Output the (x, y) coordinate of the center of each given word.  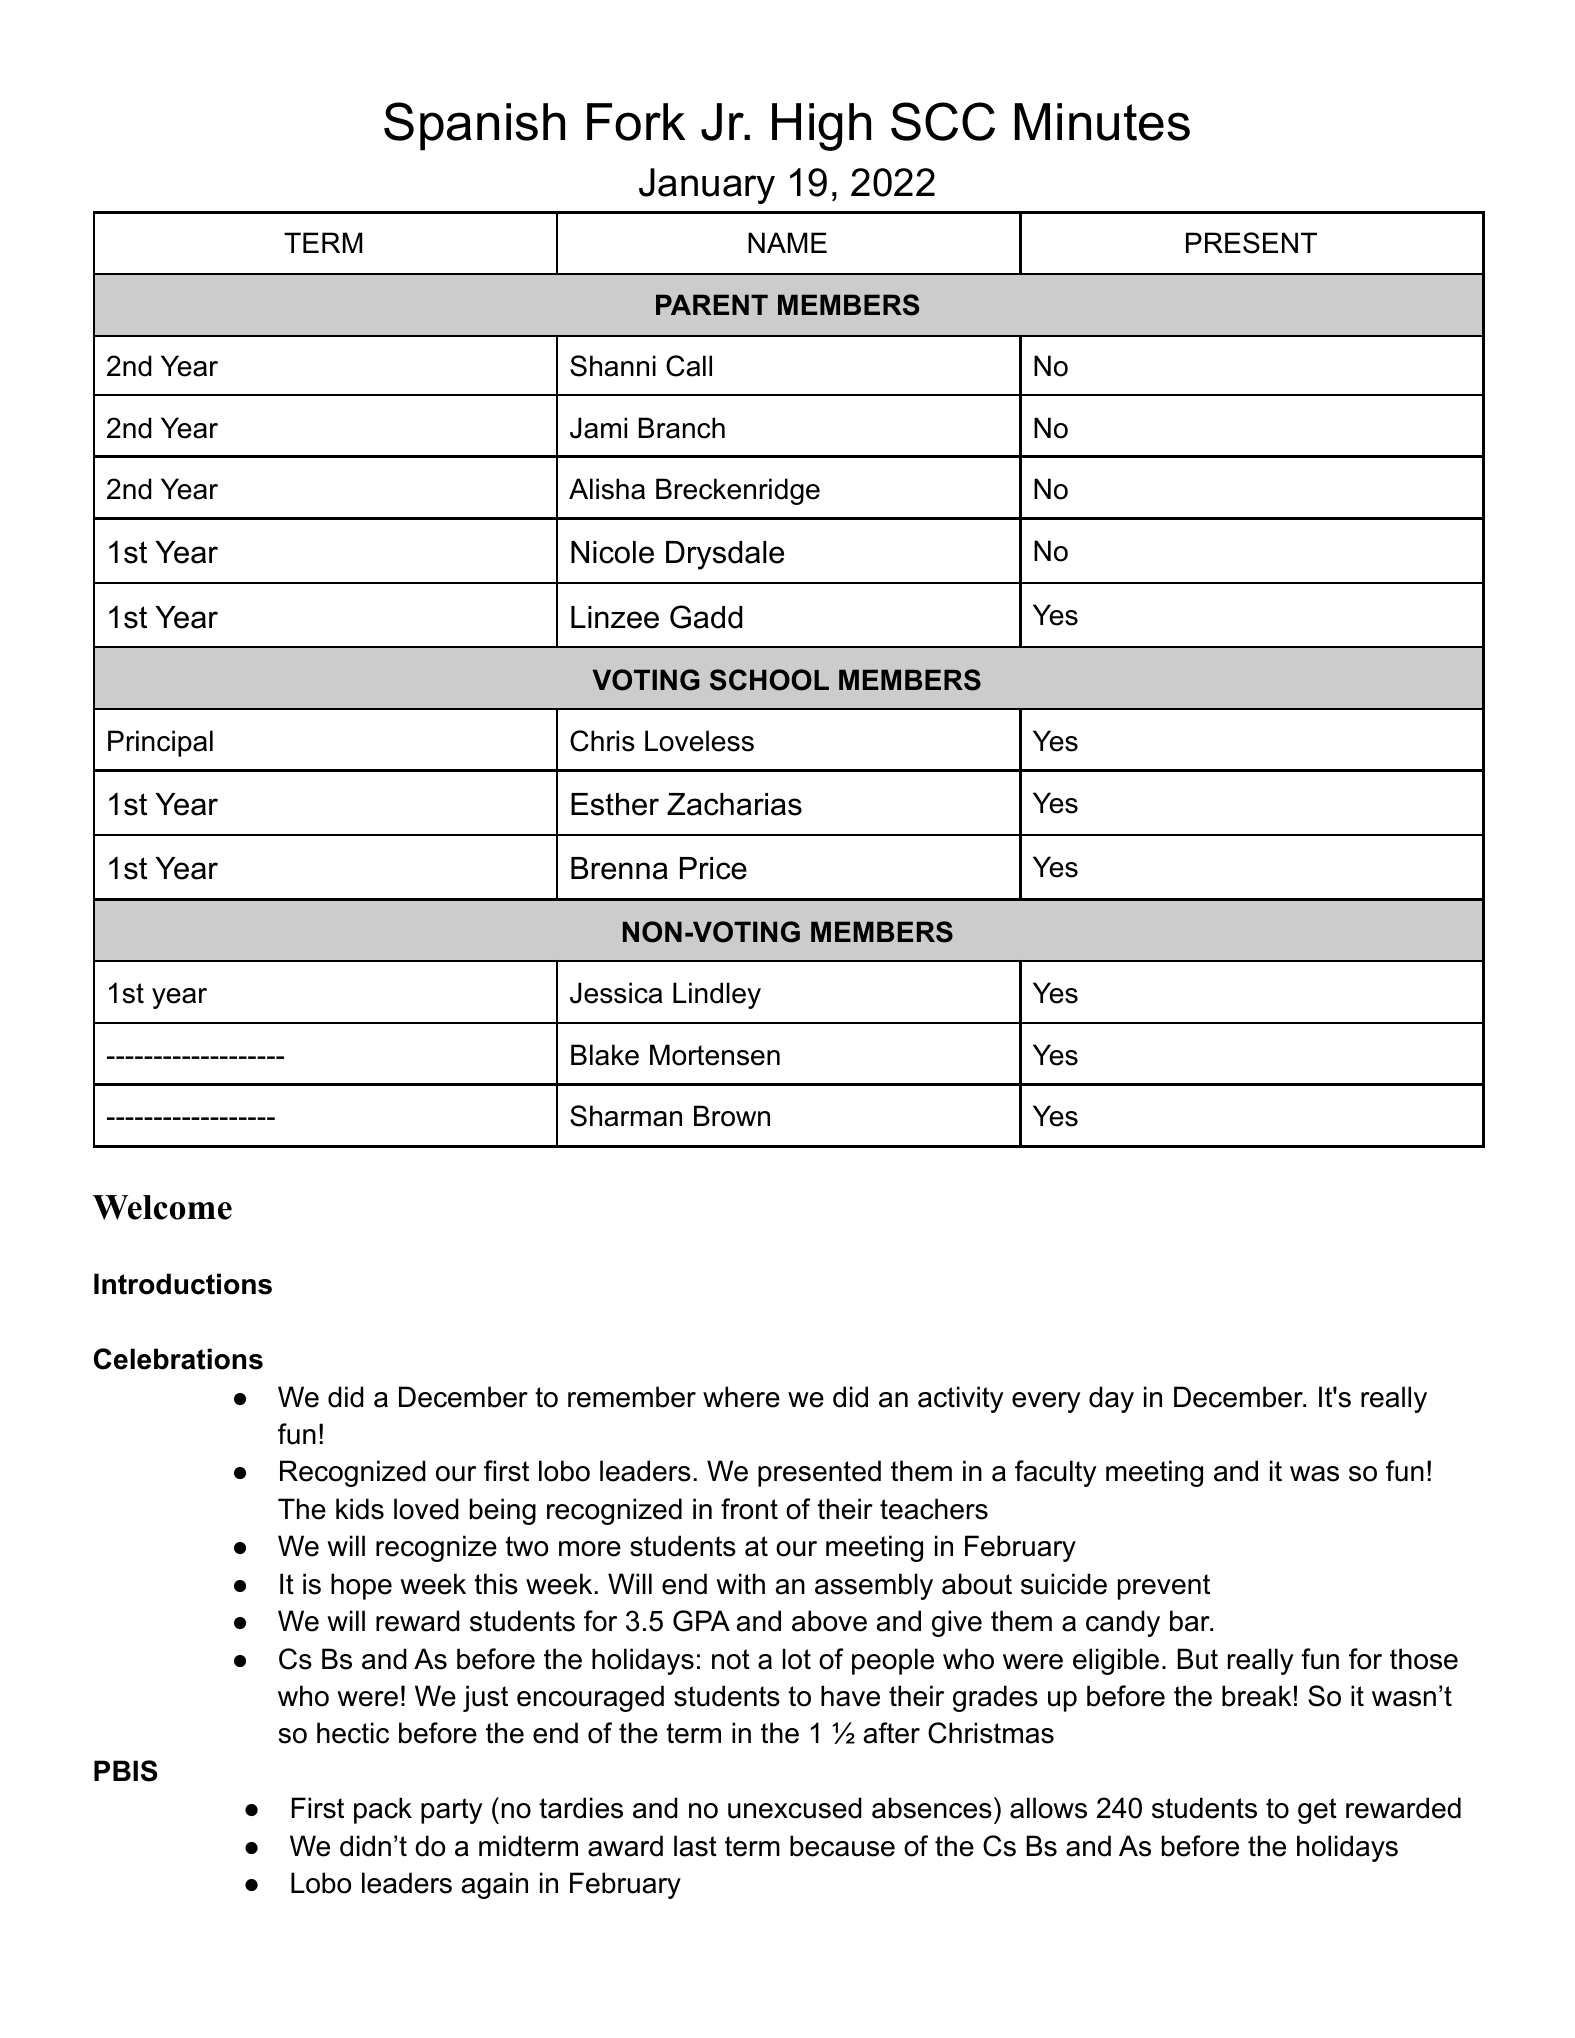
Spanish (474, 126)
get (1317, 1811)
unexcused (795, 1808)
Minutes (1102, 122)
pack (383, 1810)
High (821, 127)
